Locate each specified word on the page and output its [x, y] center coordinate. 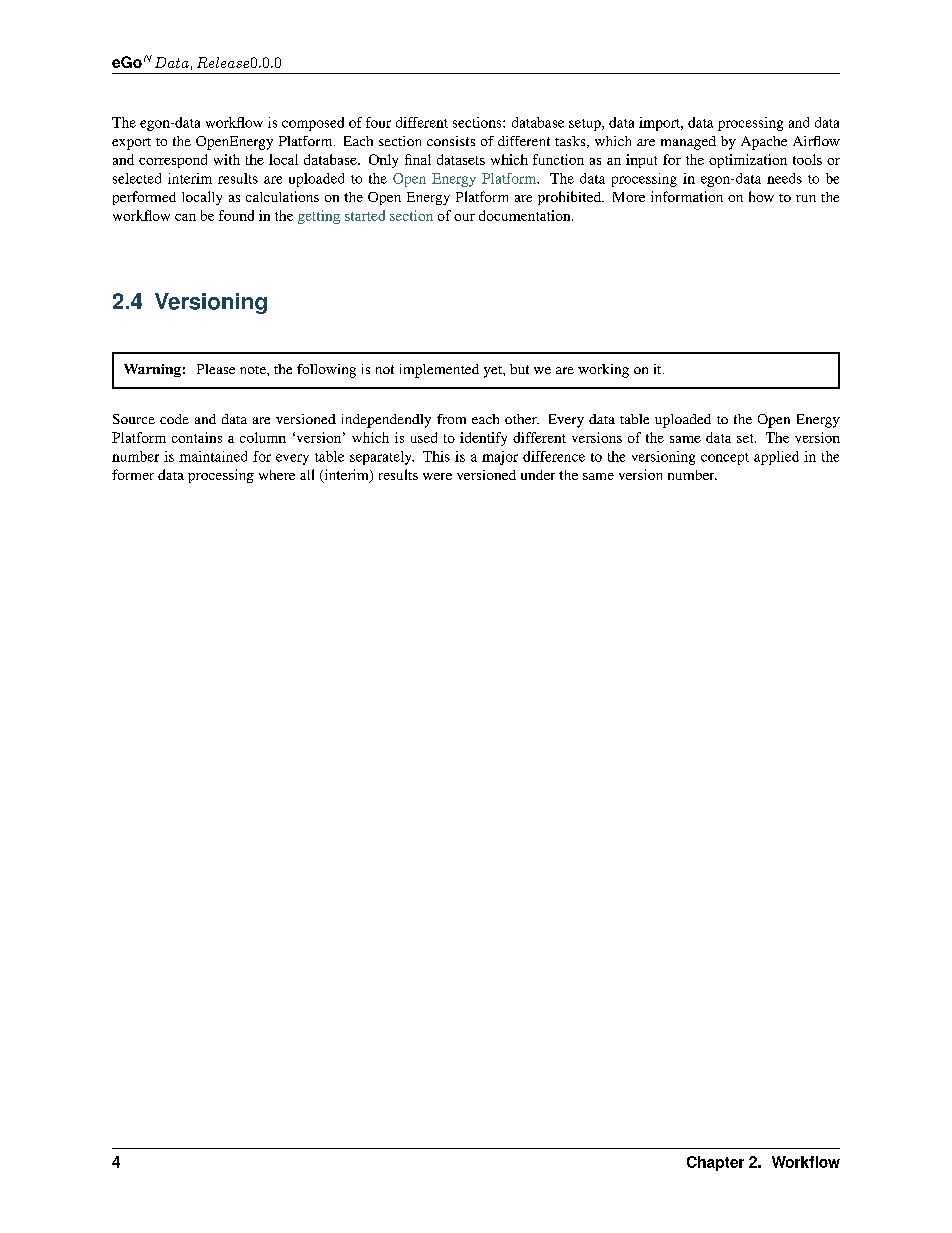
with [227, 159]
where [277, 475]
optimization [748, 161]
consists [451, 141]
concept [725, 459]
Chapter [715, 1163]
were [437, 476]
